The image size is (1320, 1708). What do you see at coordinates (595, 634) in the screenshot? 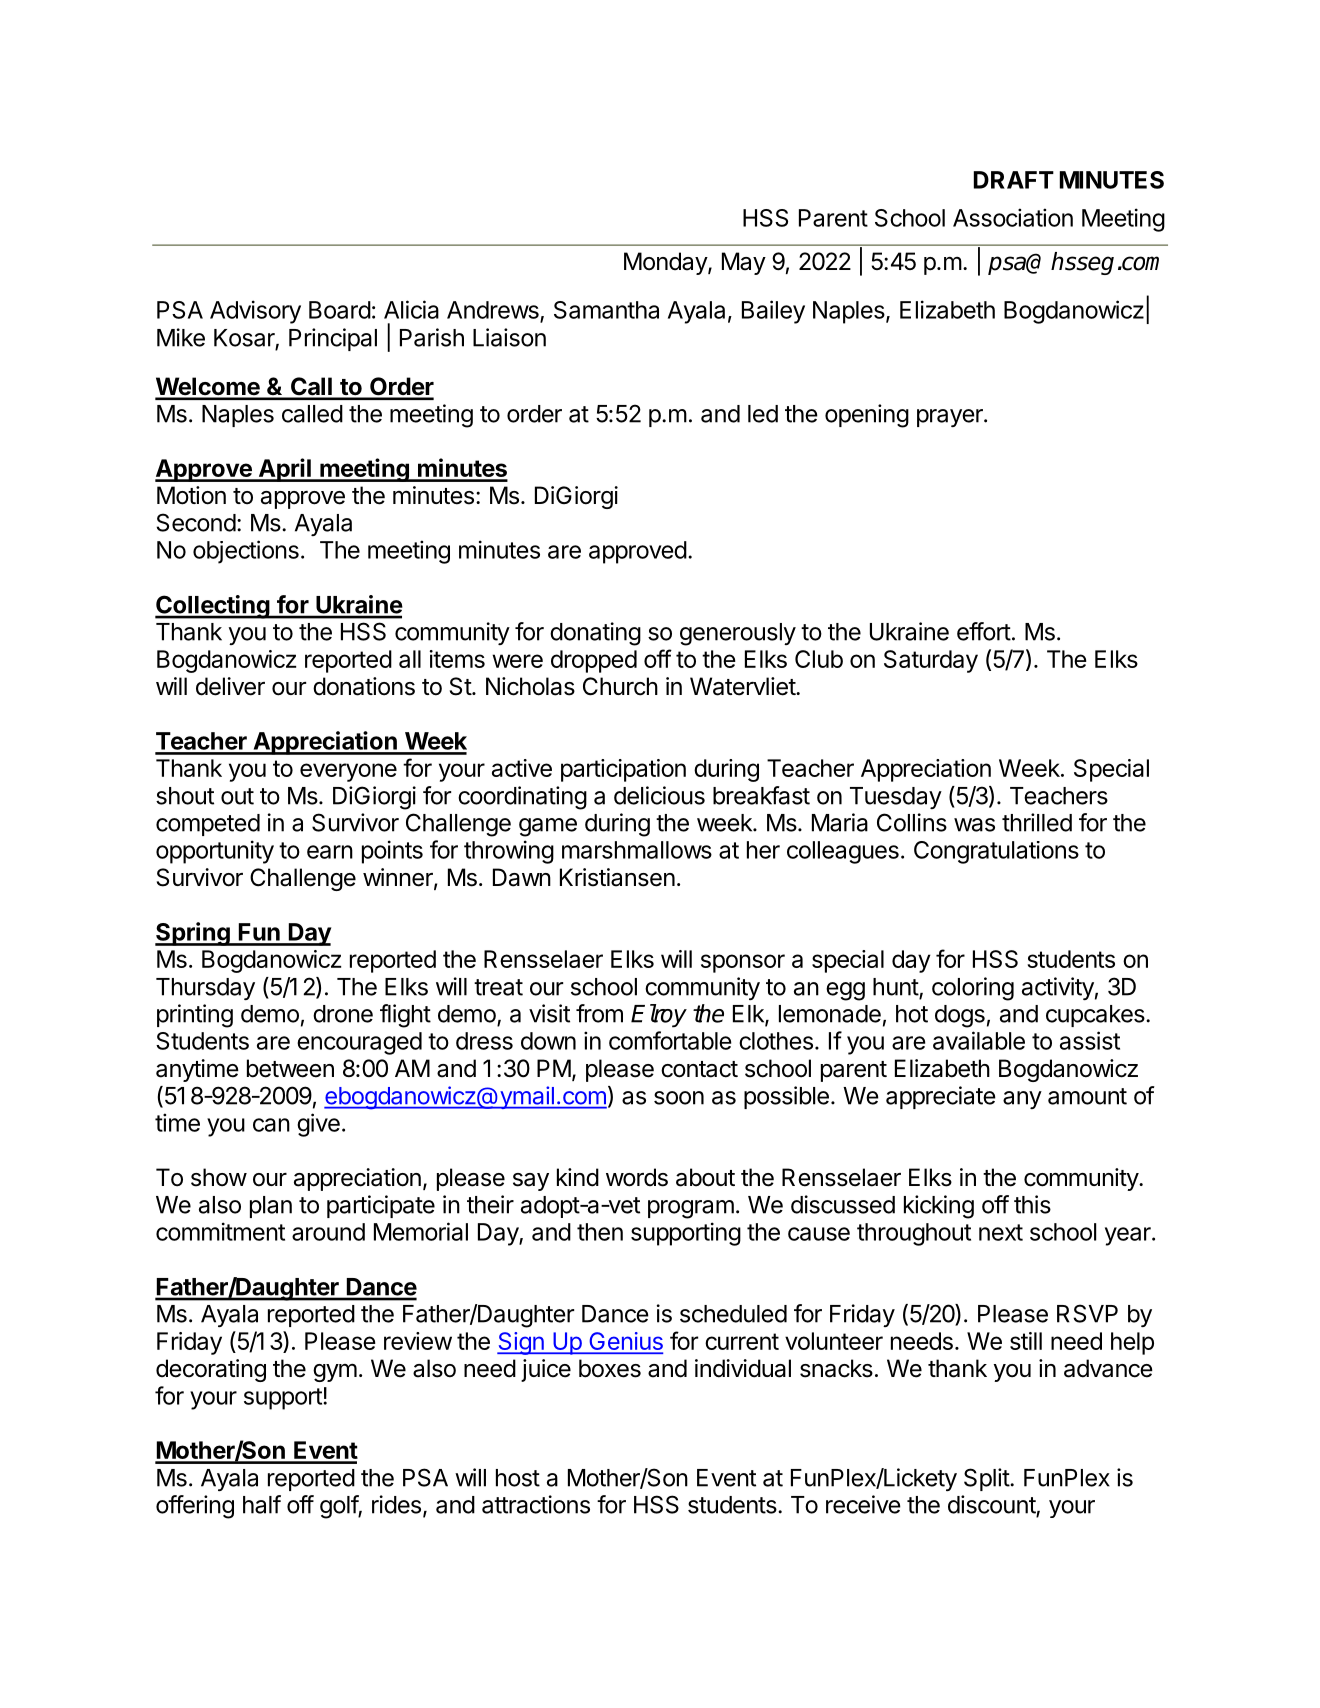
I see `donating` at bounding box center [595, 634].
